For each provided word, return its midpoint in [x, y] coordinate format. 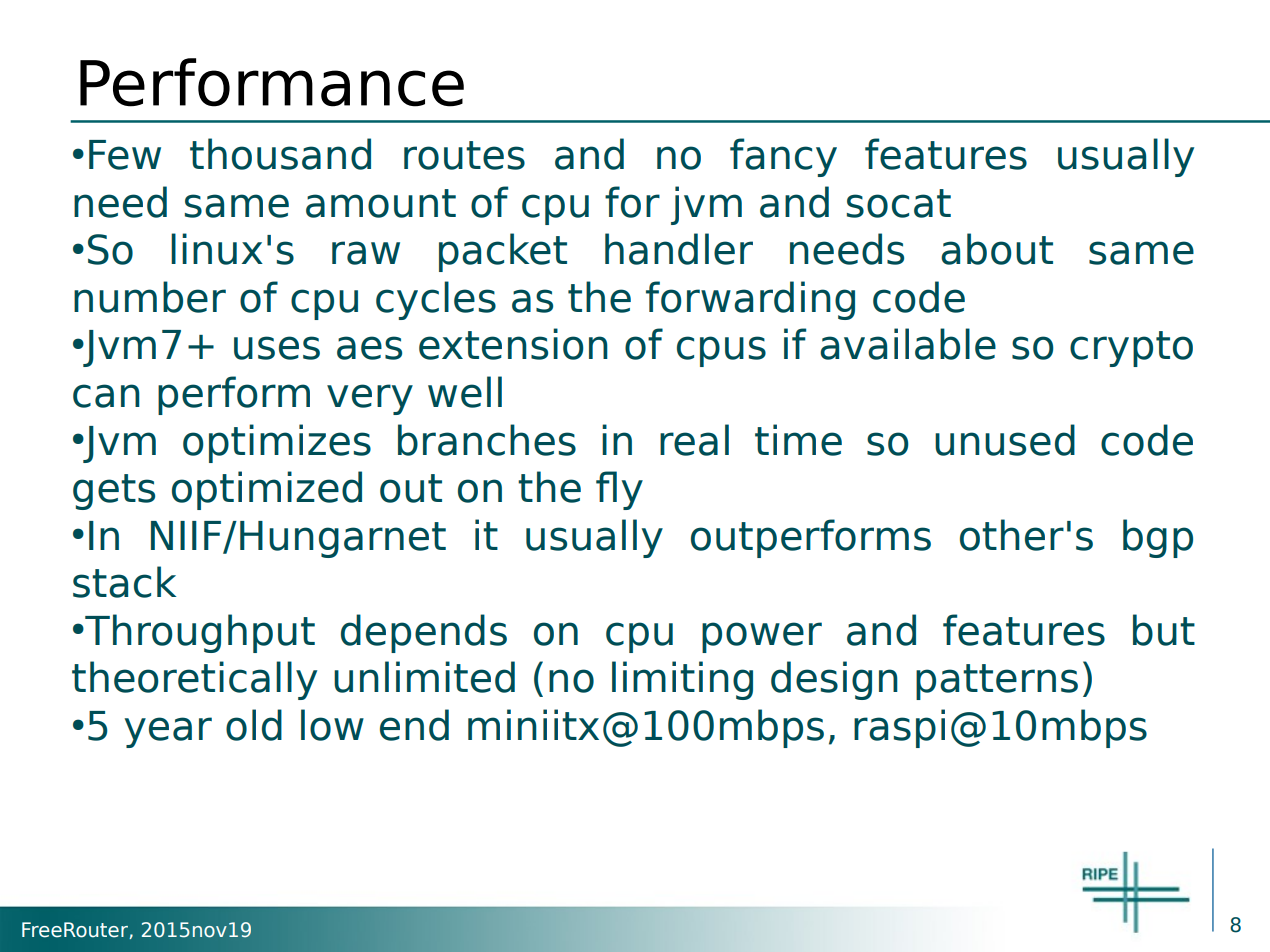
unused [1005, 440]
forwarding [750, 300]
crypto [1131, 349]
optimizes [277, 443]
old [254, 725]
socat [899, 203]
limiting [682, 680]
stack [124, 582]
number [150, 297]
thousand [280, 154]
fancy [783, 157]
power [762, 637]
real [694, 440]
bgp [1158, 538]
